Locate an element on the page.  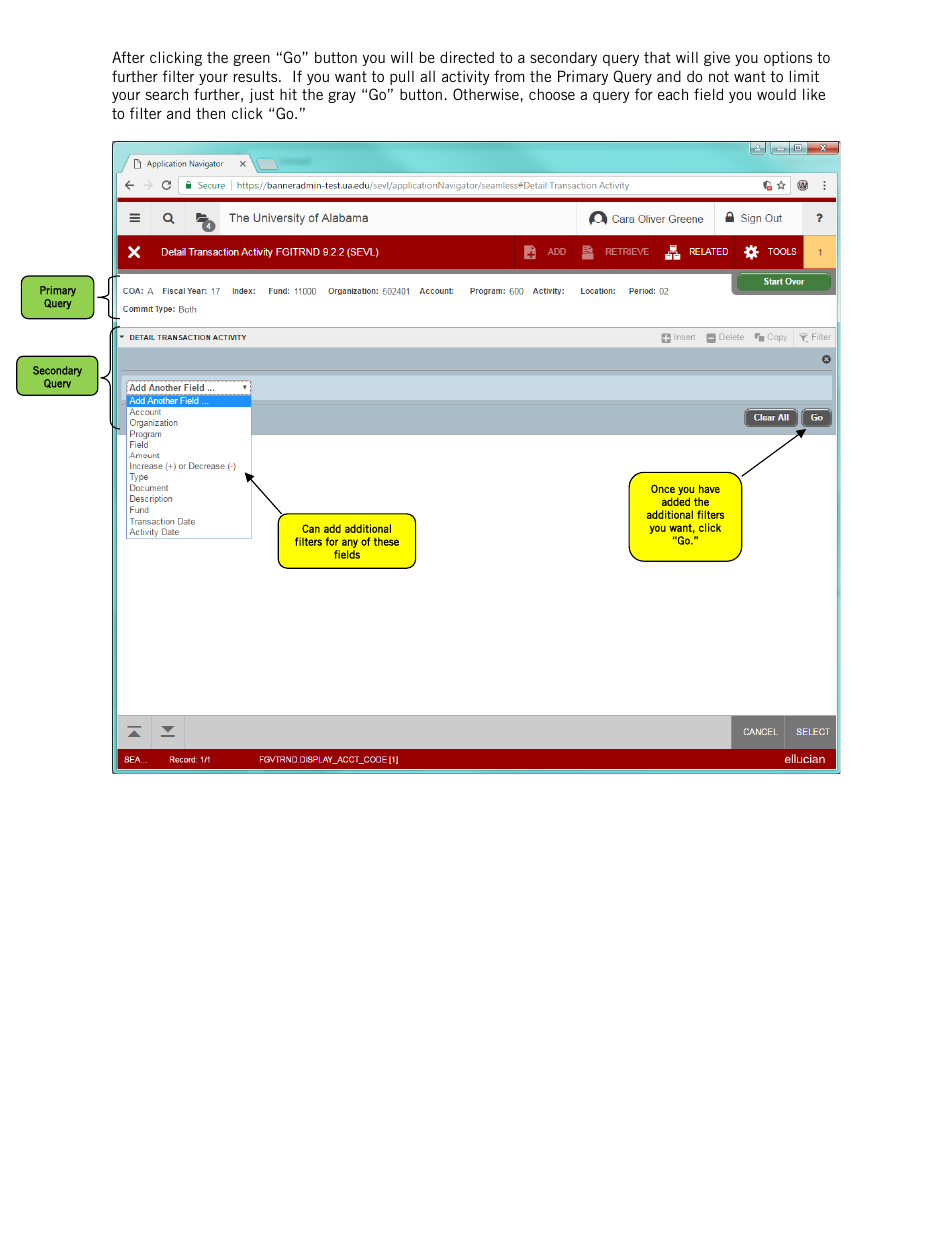
activity is located at coordinates (466, 77).
